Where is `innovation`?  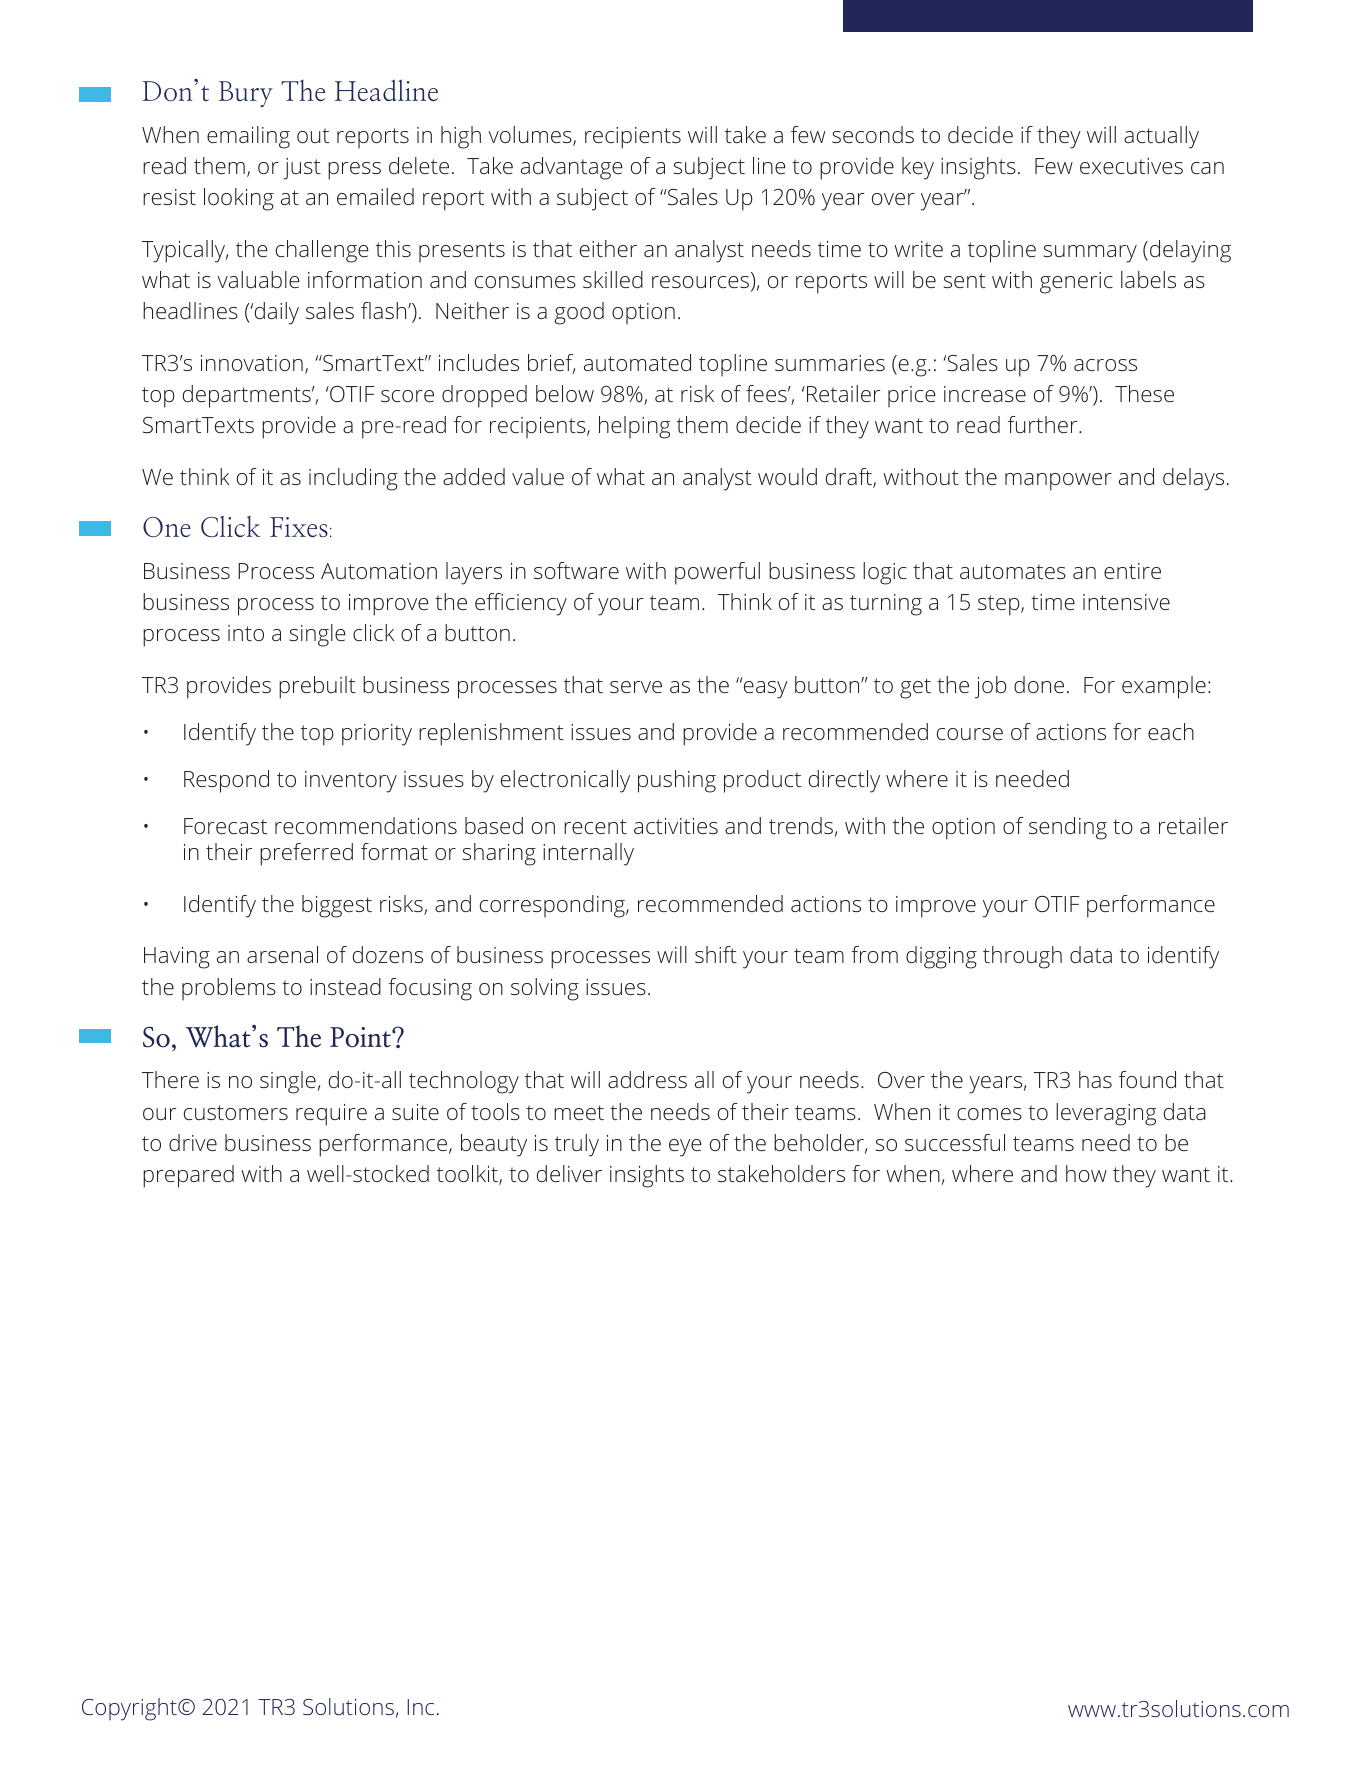
innovation is located at coordinates (252, 363).
